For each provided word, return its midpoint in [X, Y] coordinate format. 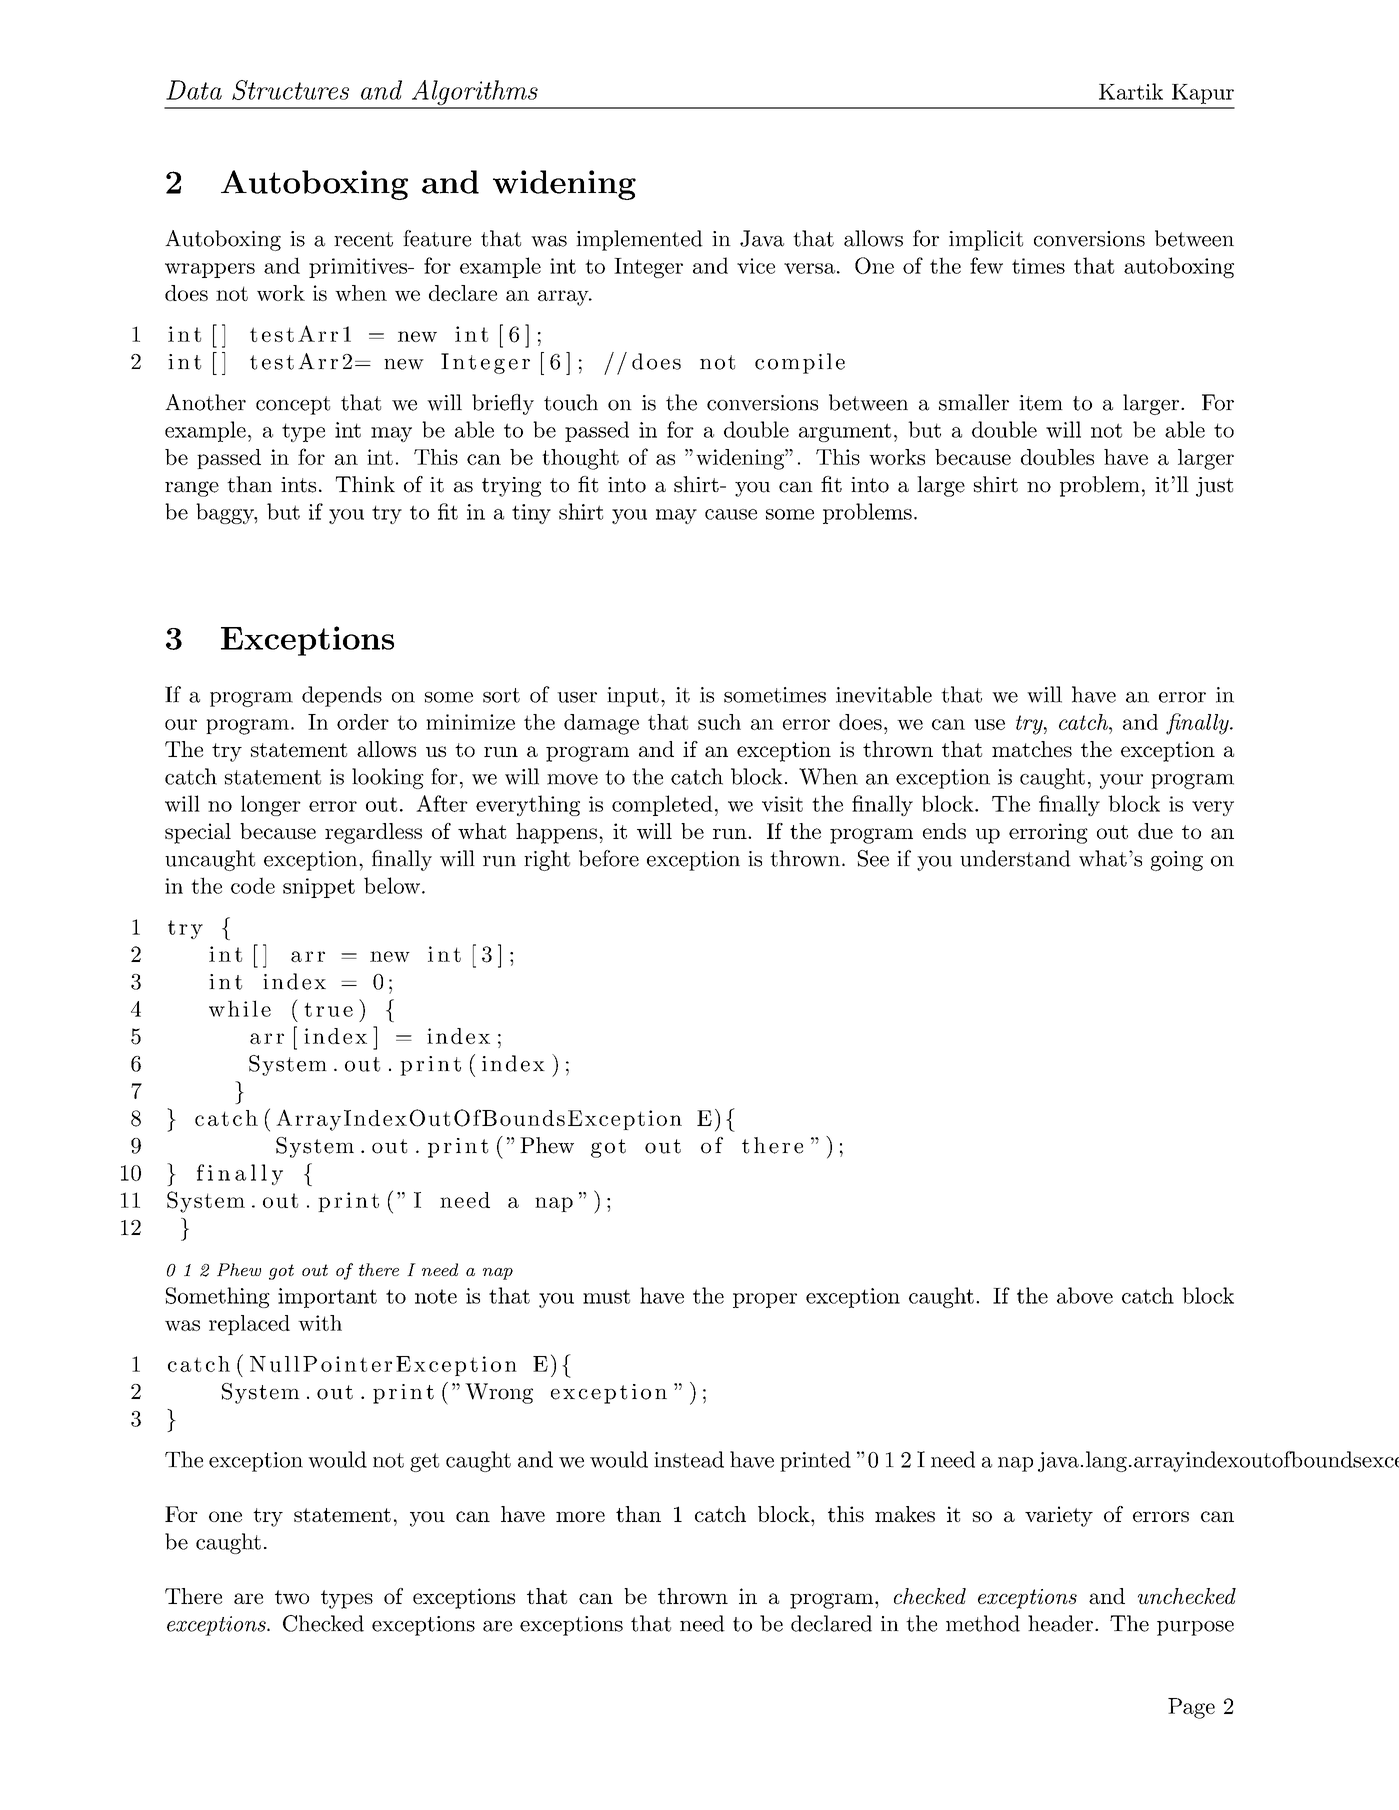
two [292, 1597]
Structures [290, 90]
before [609, 858]
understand [1015, 858]
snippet [319, 888]
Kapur [1203, 94]
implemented [639, 240]
